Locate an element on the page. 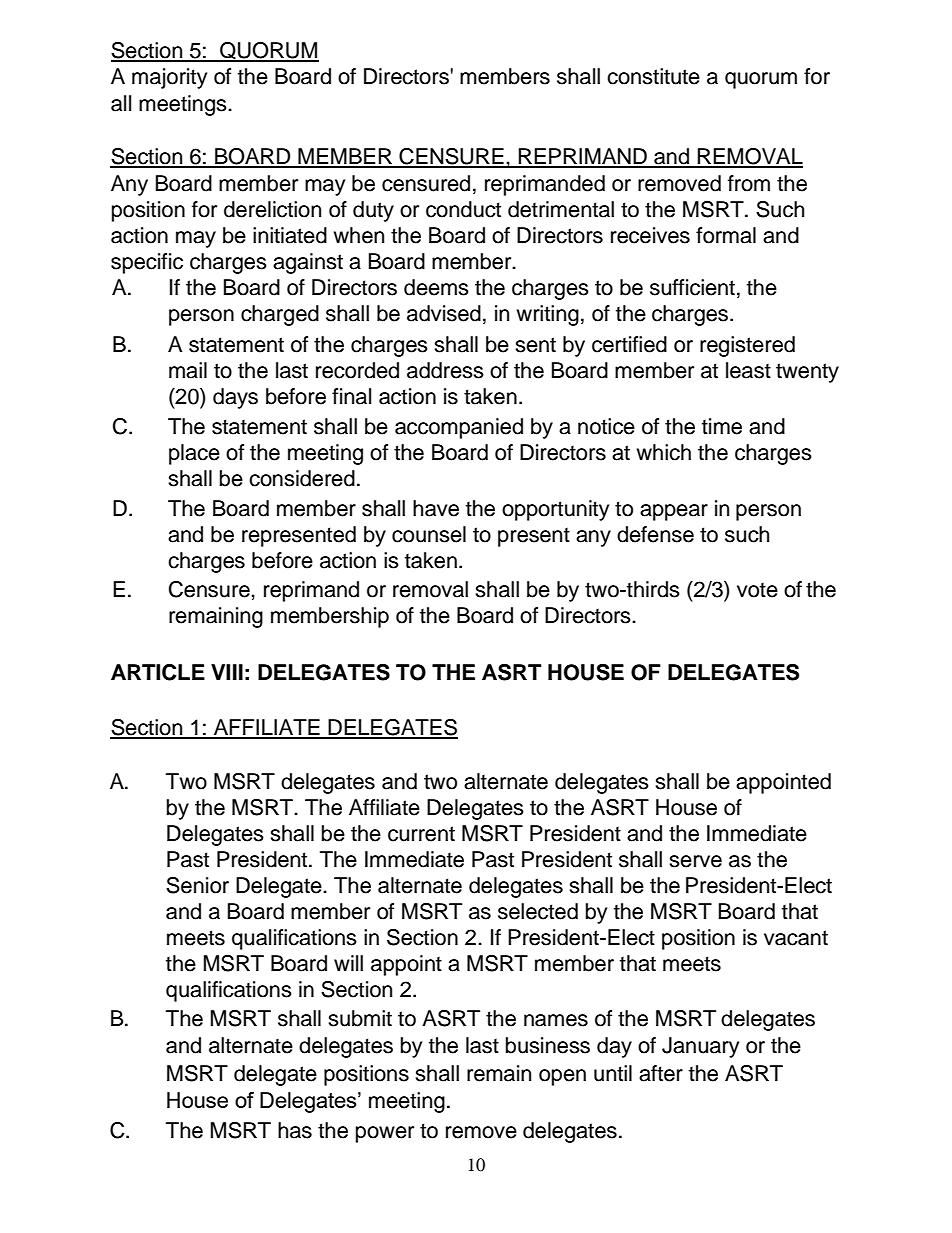 The width and height of the image is (952, 1233). accompanied is located at coordinates (459, 428).
